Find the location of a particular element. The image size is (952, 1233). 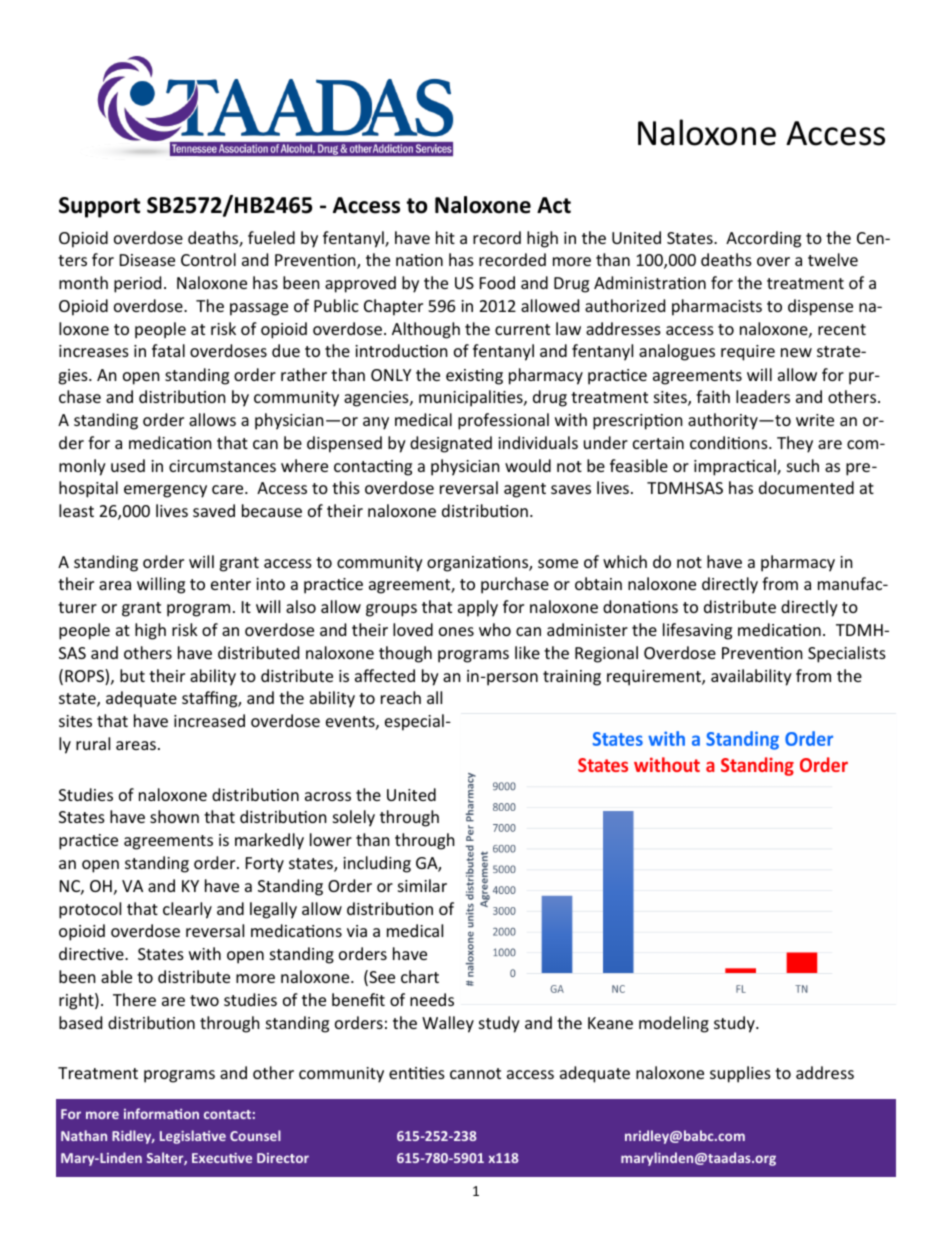

Legislative is located at coordinates (193, 1137).
